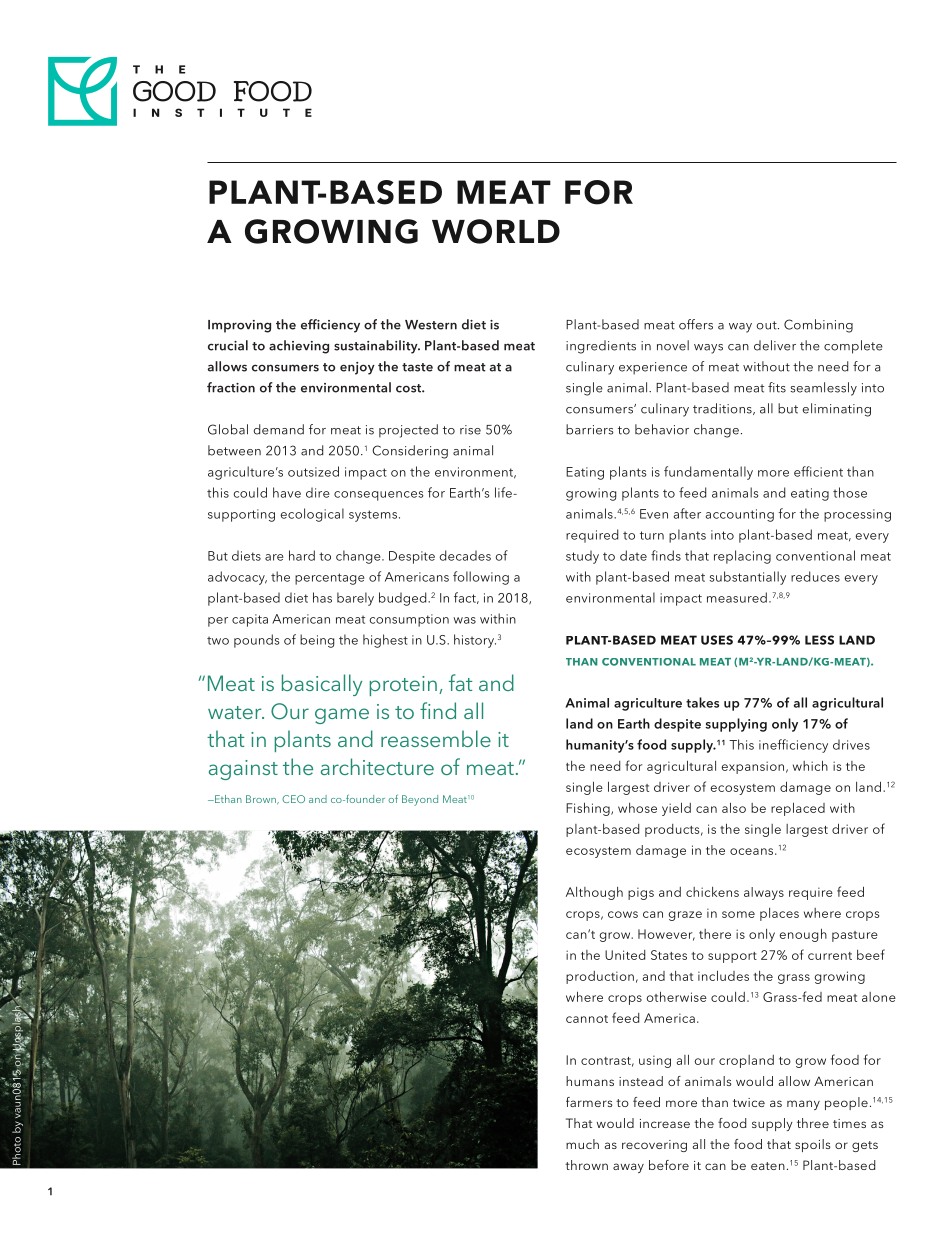  Describe the element at coordinates (239, 326) in the screenshot. I see `Improving` at that location.
